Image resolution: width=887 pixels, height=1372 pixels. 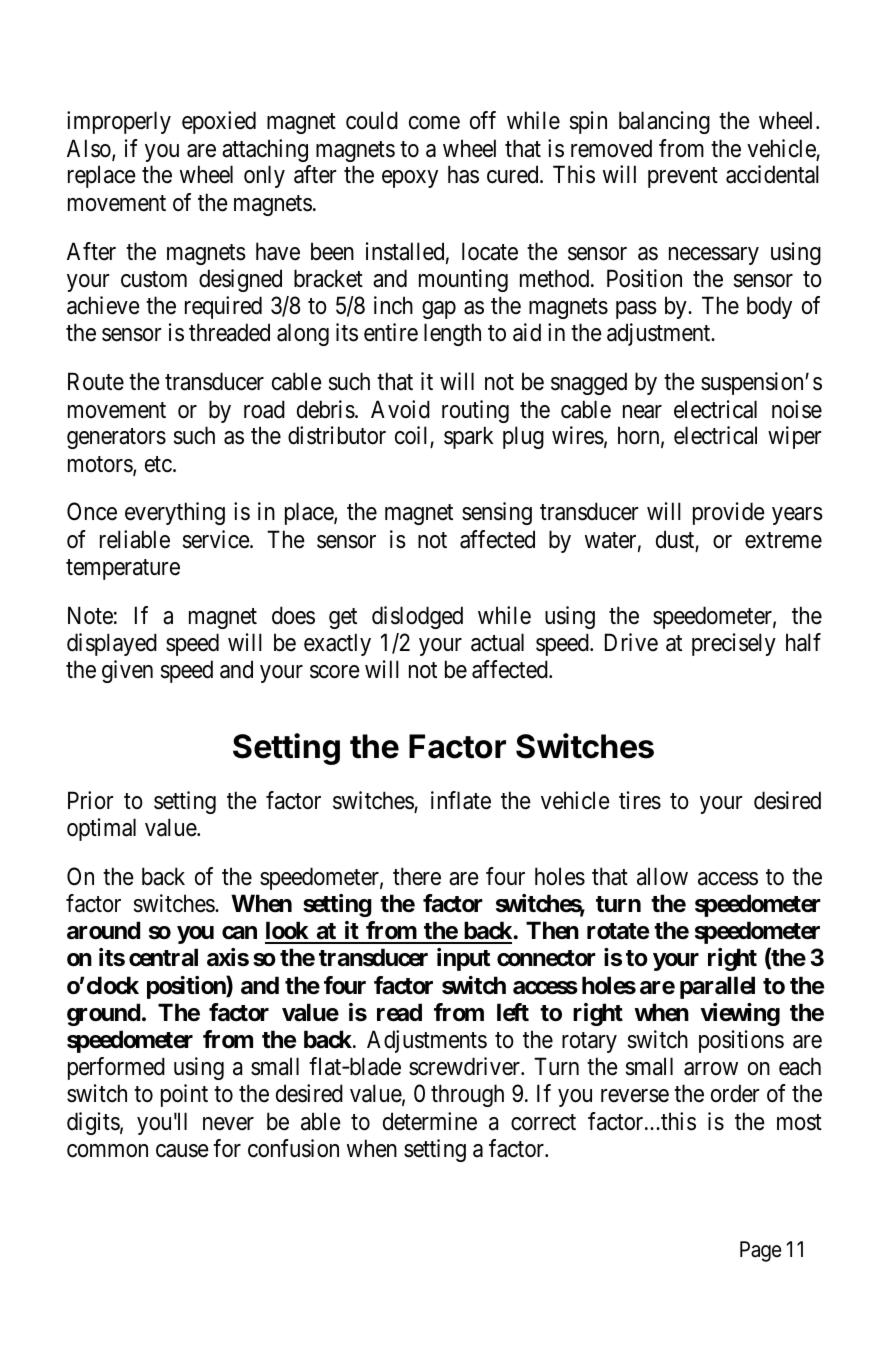 I want to click on has, so click(x=463, y=174).
